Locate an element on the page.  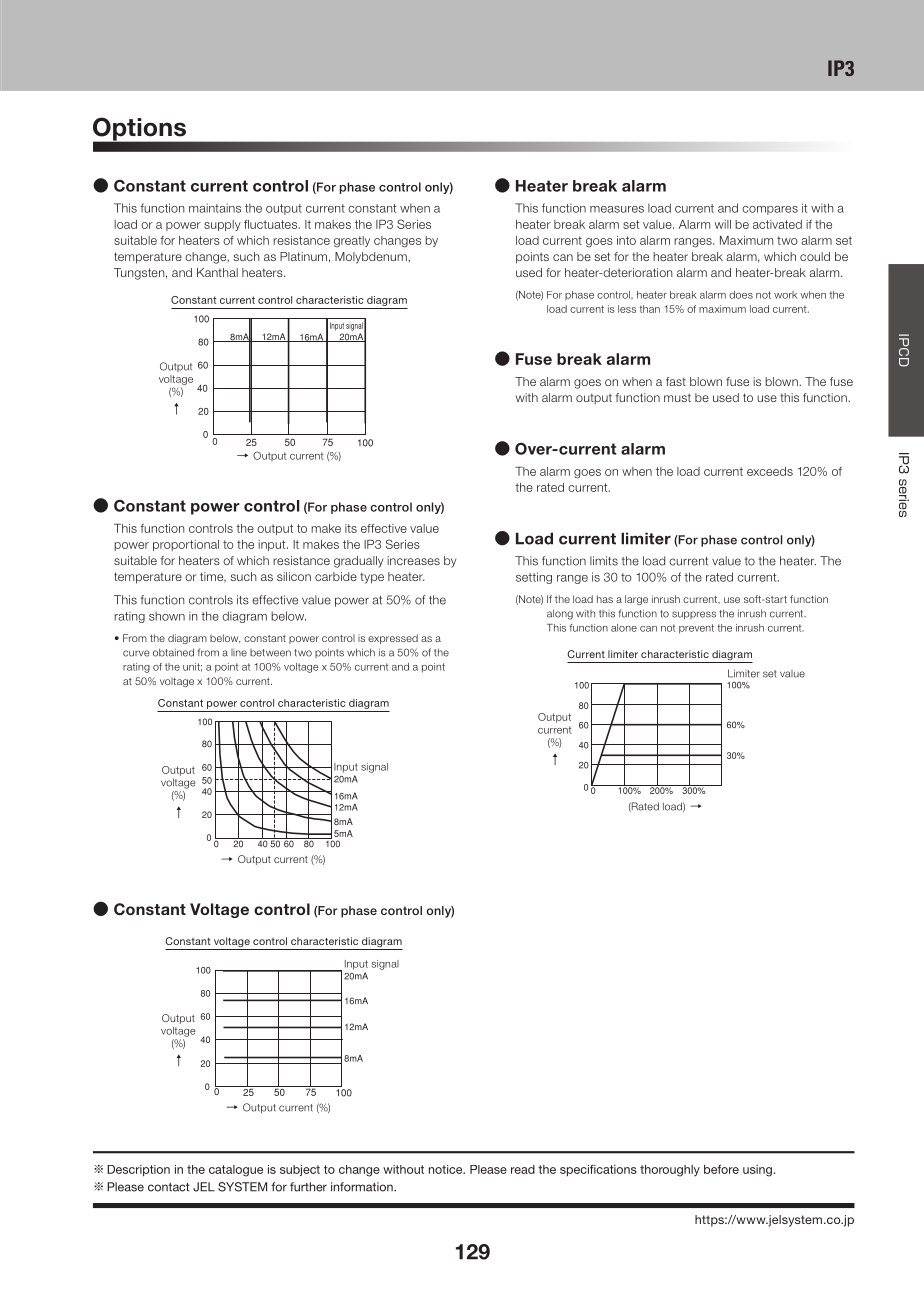
prevent is located at coordinates (696, 629).
